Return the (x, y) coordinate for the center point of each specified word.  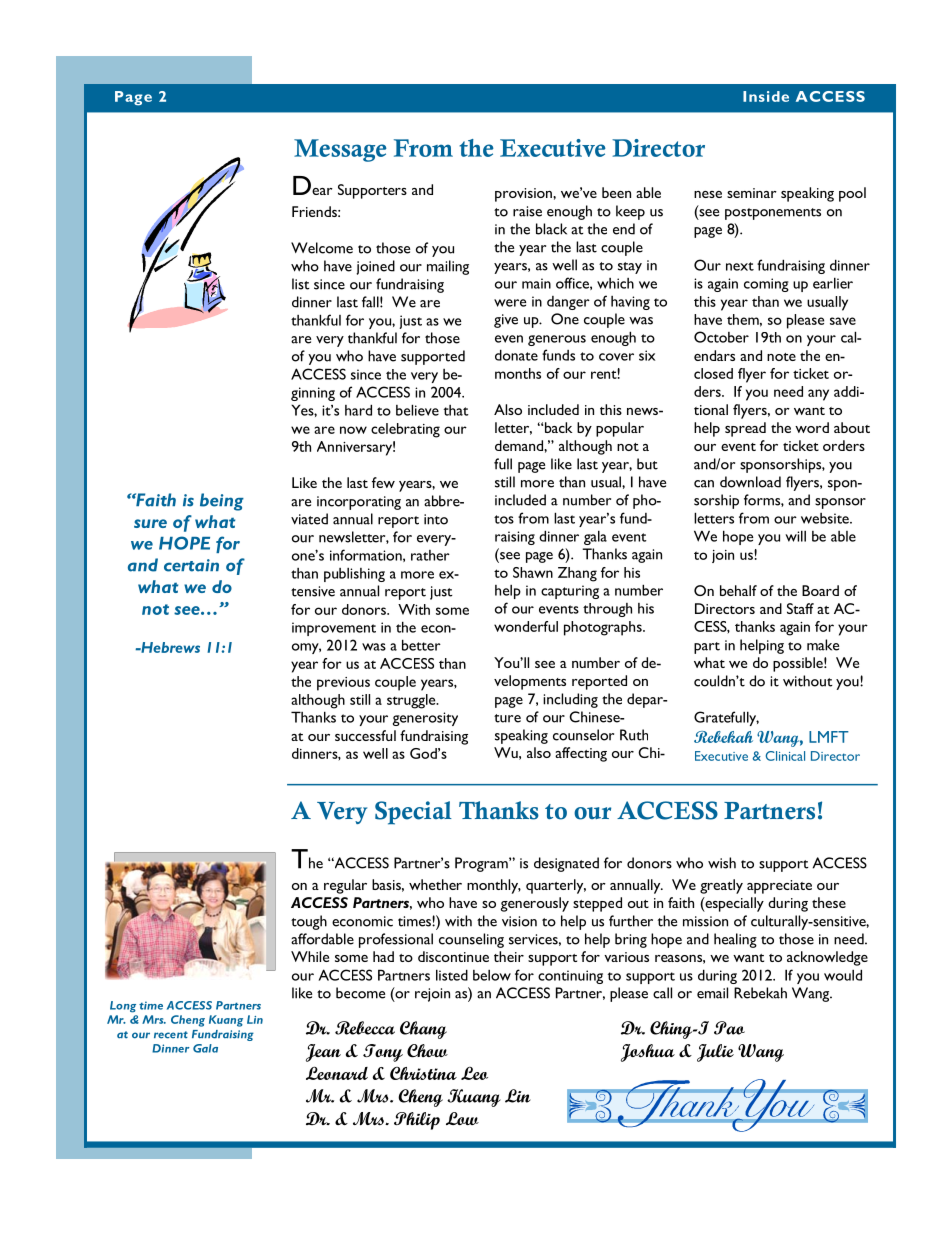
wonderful (526, 626)
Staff (800, 608)
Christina (423, 1073)
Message (340, 150)
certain (191, 565)
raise (527, 211)
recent (171, 1035)
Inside (766, 96)
